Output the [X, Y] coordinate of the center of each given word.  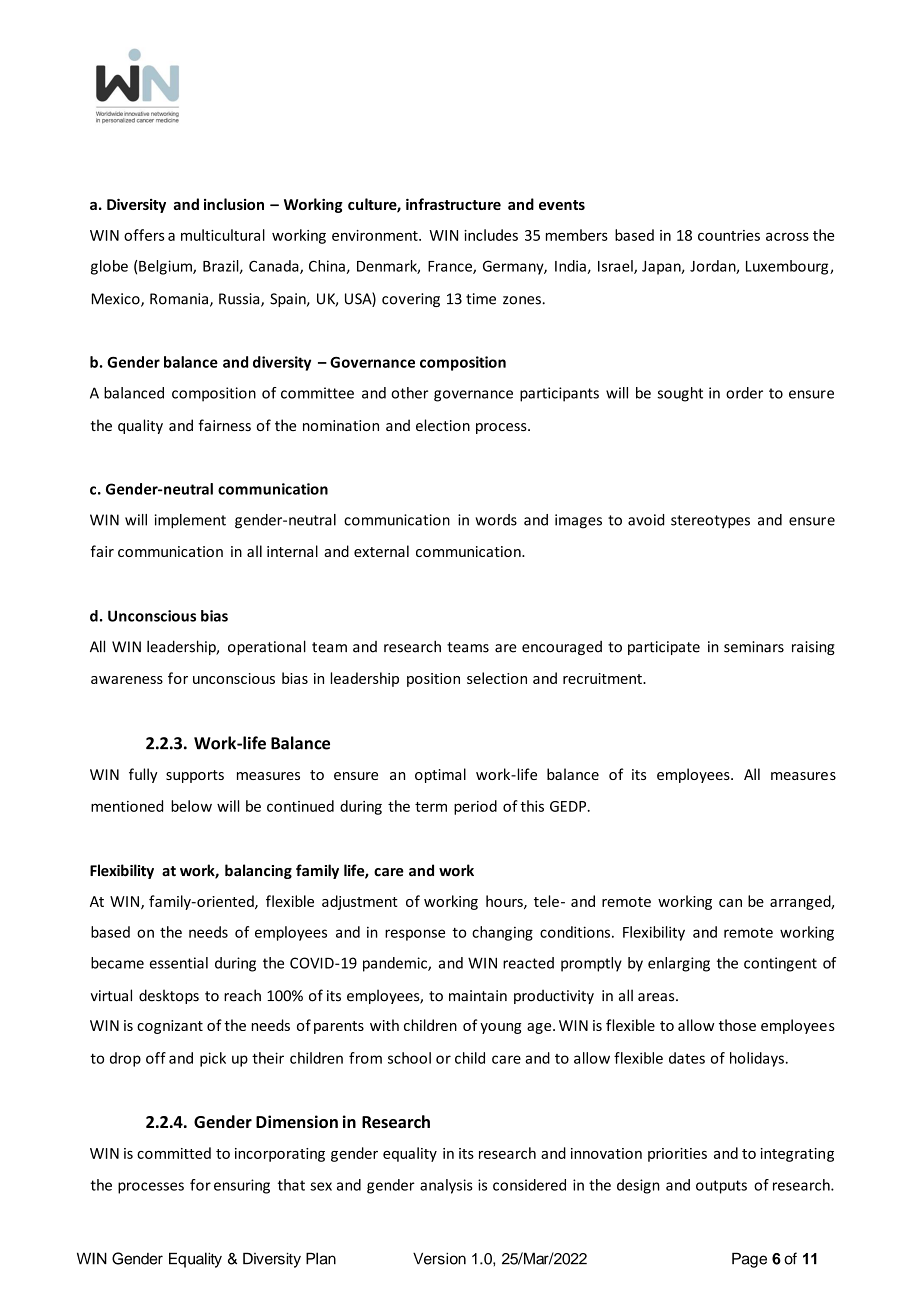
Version [439, 1258]
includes [491, 235]
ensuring [242, 1186]
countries [729, 235]
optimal [440, 775]
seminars [754, 647]
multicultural [223, 235]
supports [195, 776]
